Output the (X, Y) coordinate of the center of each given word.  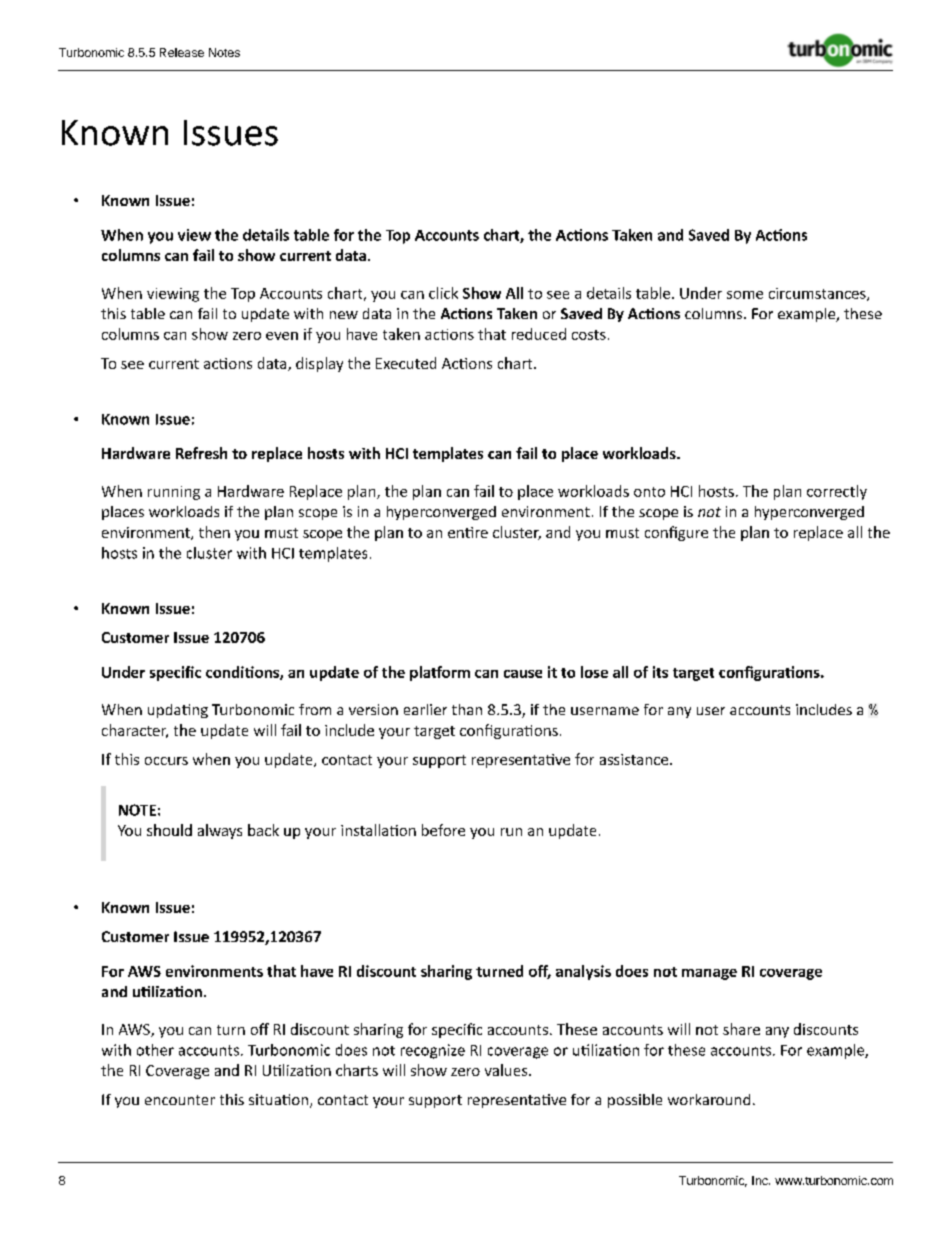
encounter (180, 1100)
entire (468, 532)
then (214, 532)
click (443, 293)
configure (676, 533)
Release (182, 52)
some (745, 295)
